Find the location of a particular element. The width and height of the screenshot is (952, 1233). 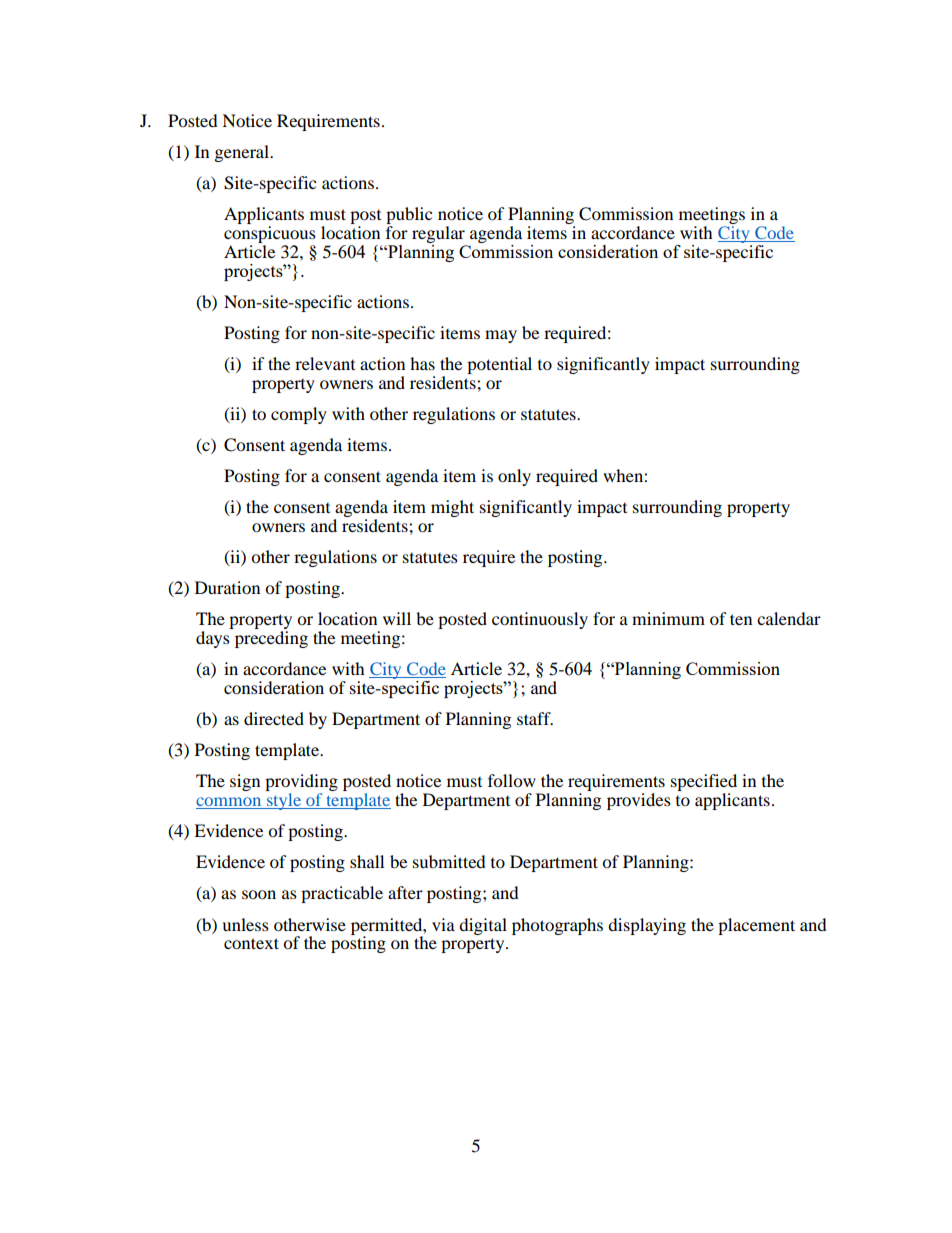

digital is located at coordinates (483, 926).
